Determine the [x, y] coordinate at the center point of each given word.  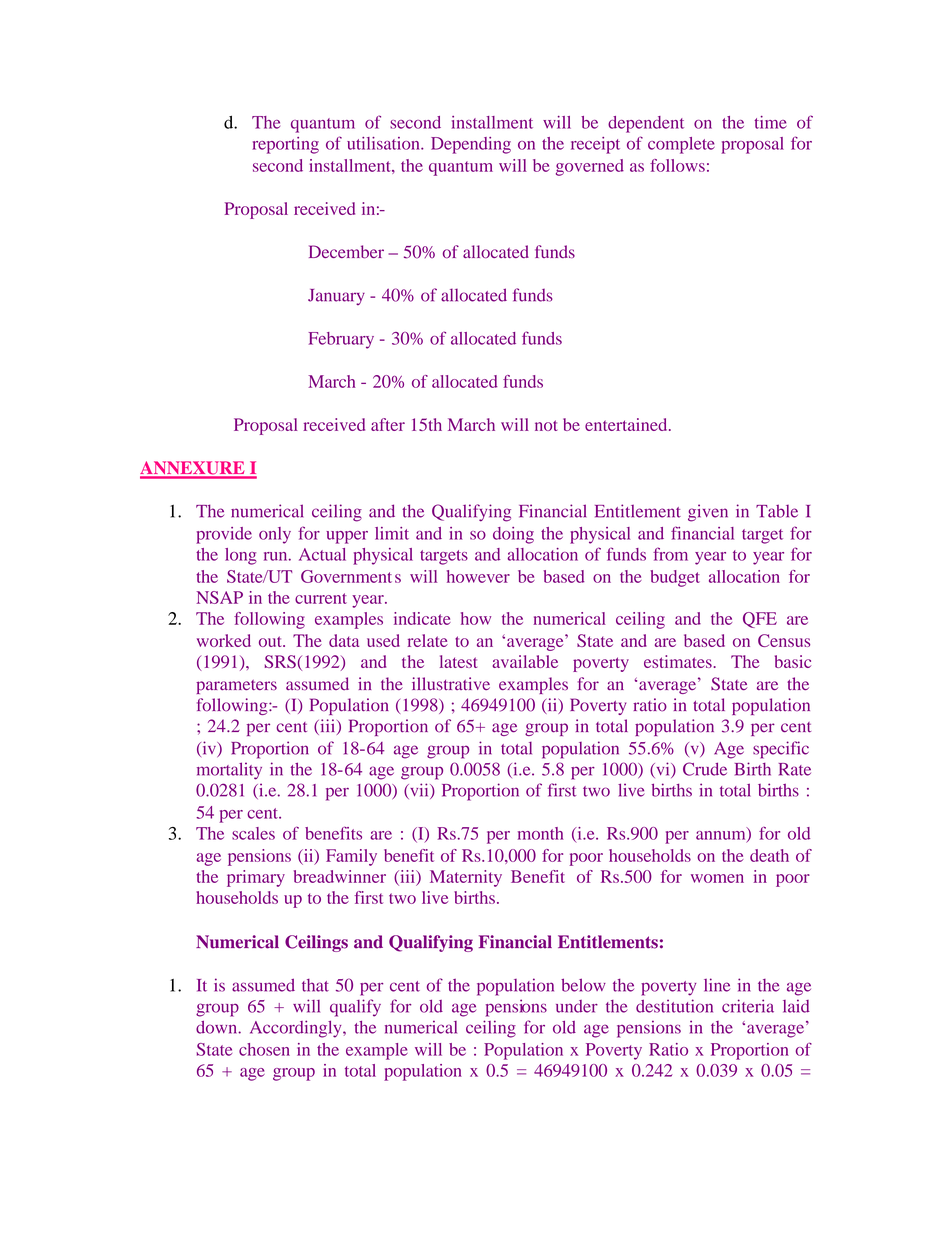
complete [681, 145]
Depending [471, 145]
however [478, 576]
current [321, 598]
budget [675, 578]
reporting [285, 145]
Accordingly [297, 1029]
